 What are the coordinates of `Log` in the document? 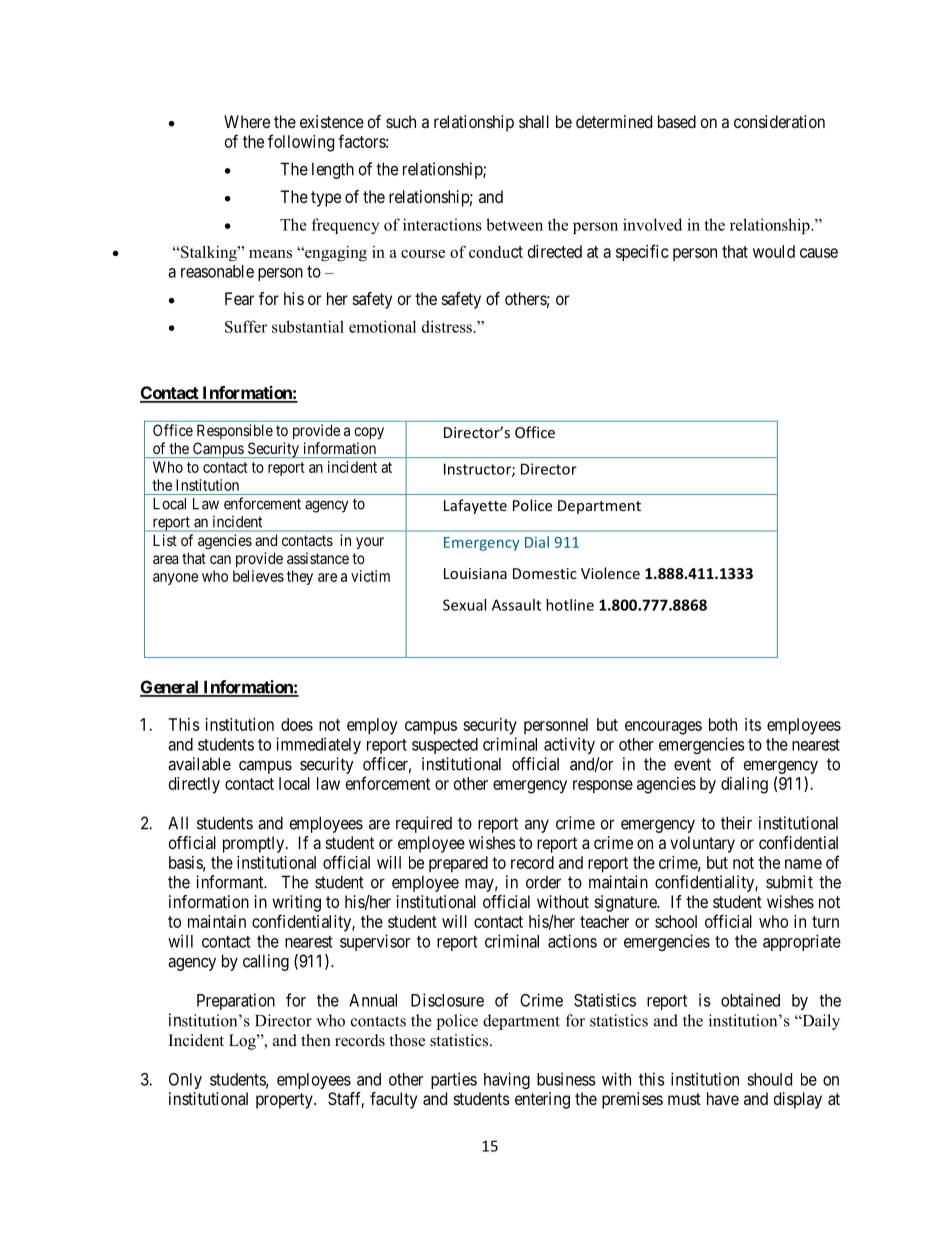 It's located at (243, 1042).
